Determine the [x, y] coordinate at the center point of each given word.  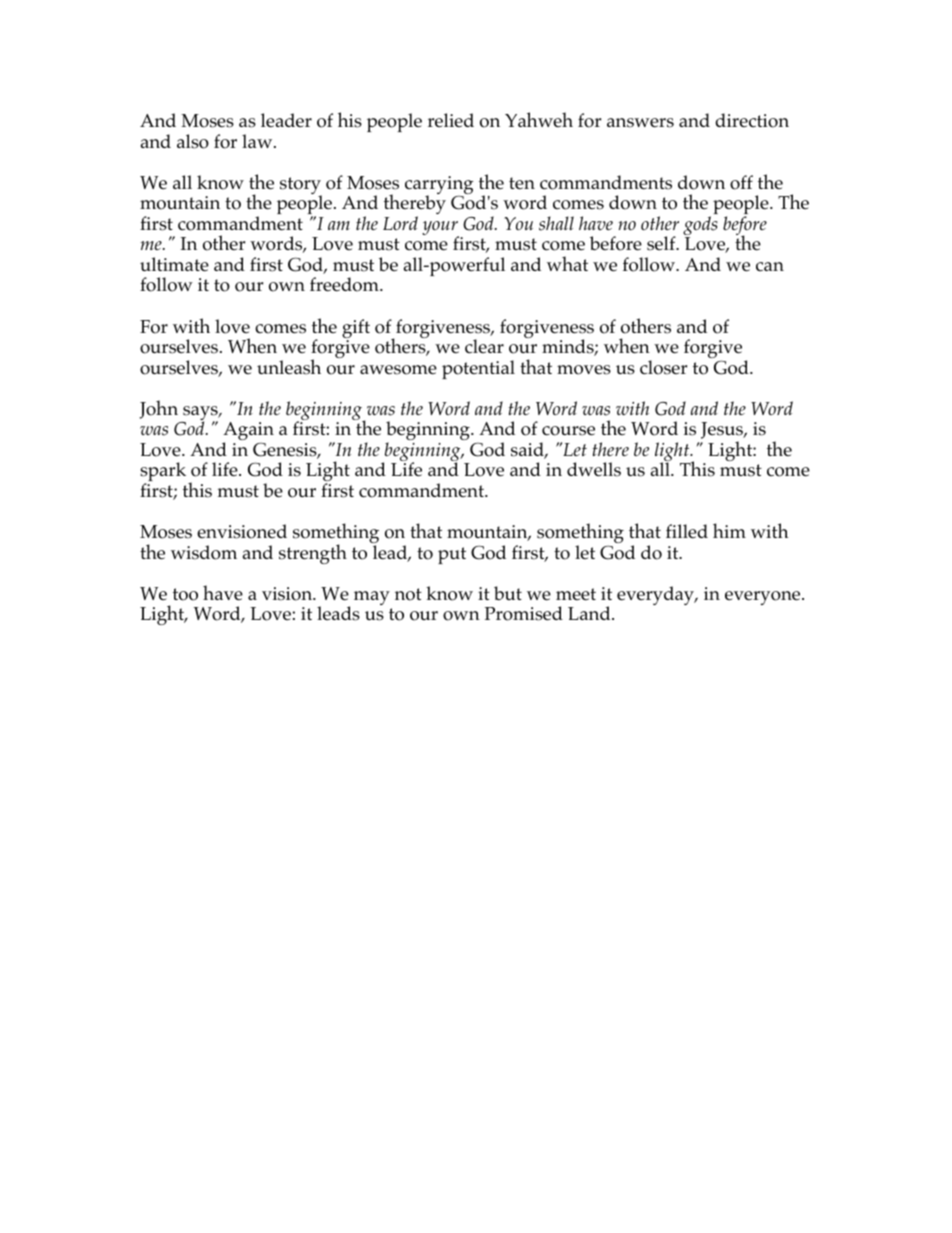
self [662, 243]
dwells [594, 469]
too [185, 594]
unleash [289, 367]
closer [663, 367]
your [440, 229]
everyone [764, 598]
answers [640, 123]
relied [451, 120]
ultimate [174, 264]
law [258, 141]
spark [164, 473]
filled [687, 531]
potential [478, 369]
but [508, 593]
